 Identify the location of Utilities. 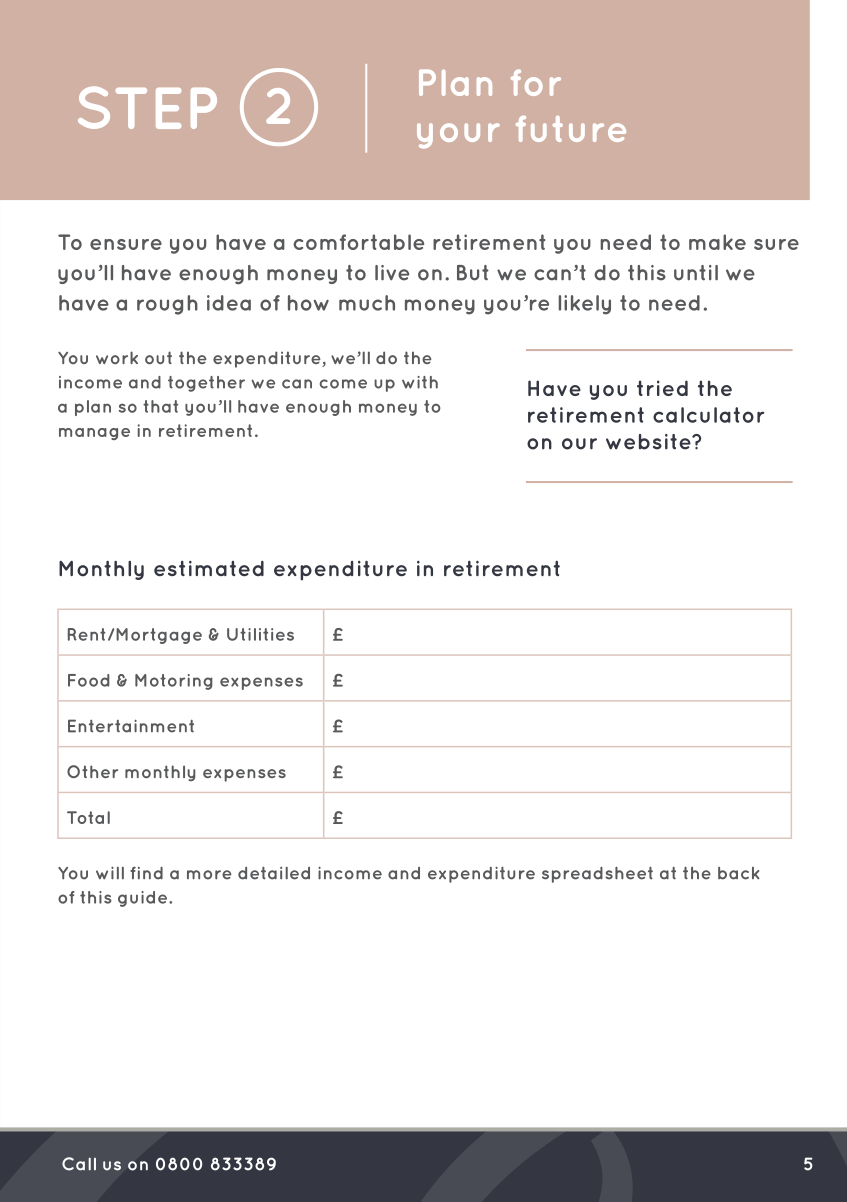
(260, 634).
